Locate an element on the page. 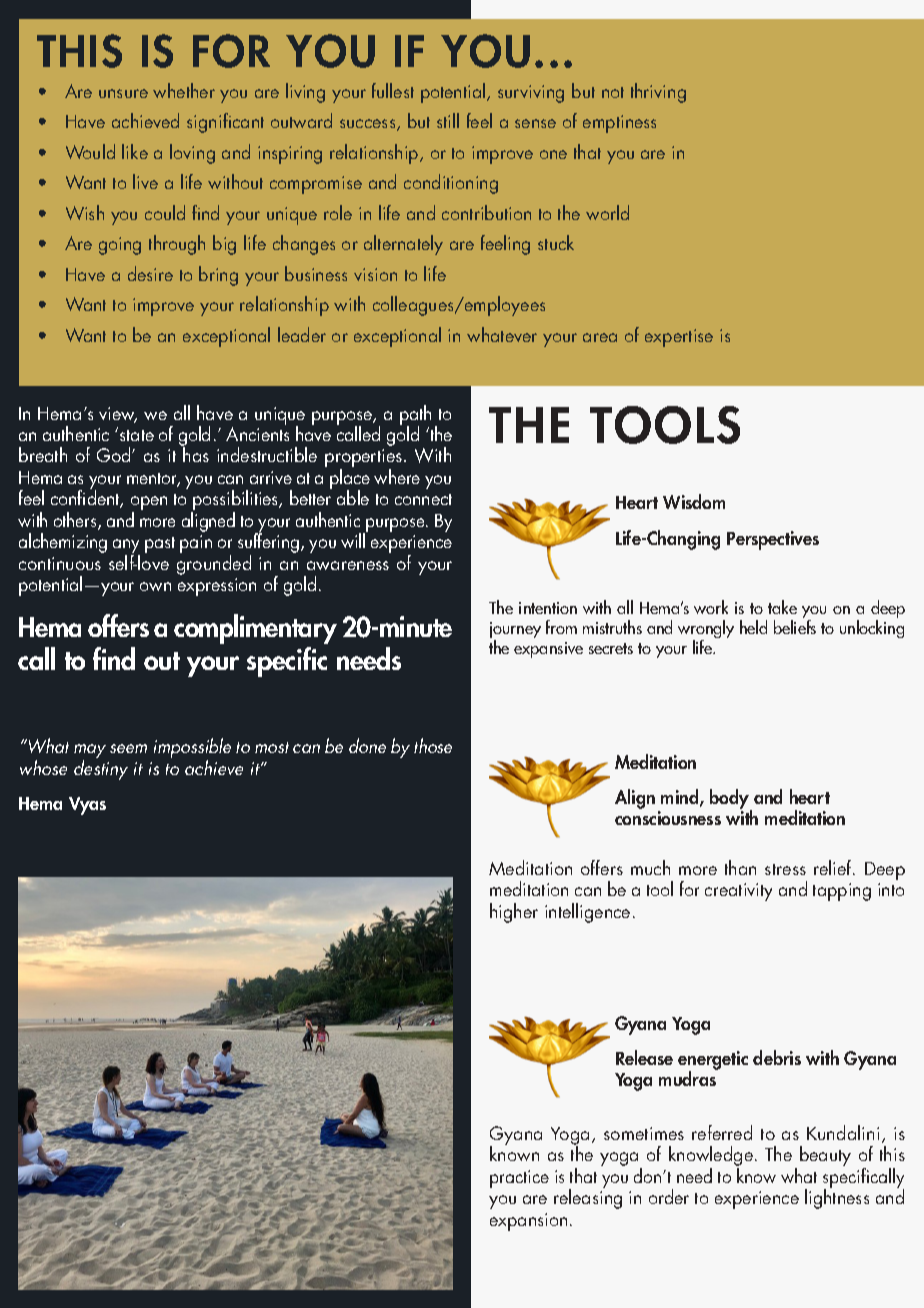 The image size is (924, 1308). thriving is located at coordinates (658, 93).
